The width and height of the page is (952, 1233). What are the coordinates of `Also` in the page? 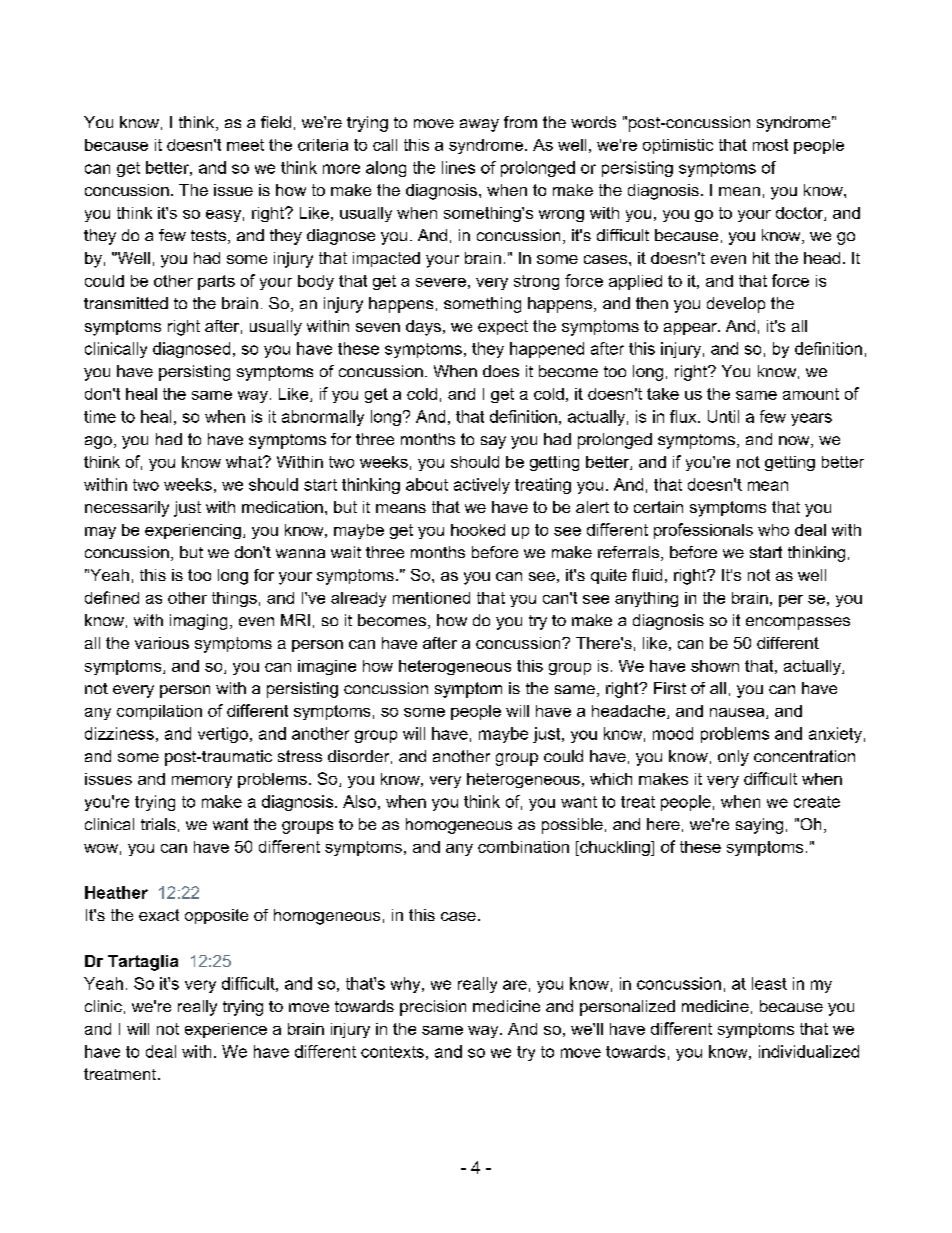 It's located at (359, 801).
